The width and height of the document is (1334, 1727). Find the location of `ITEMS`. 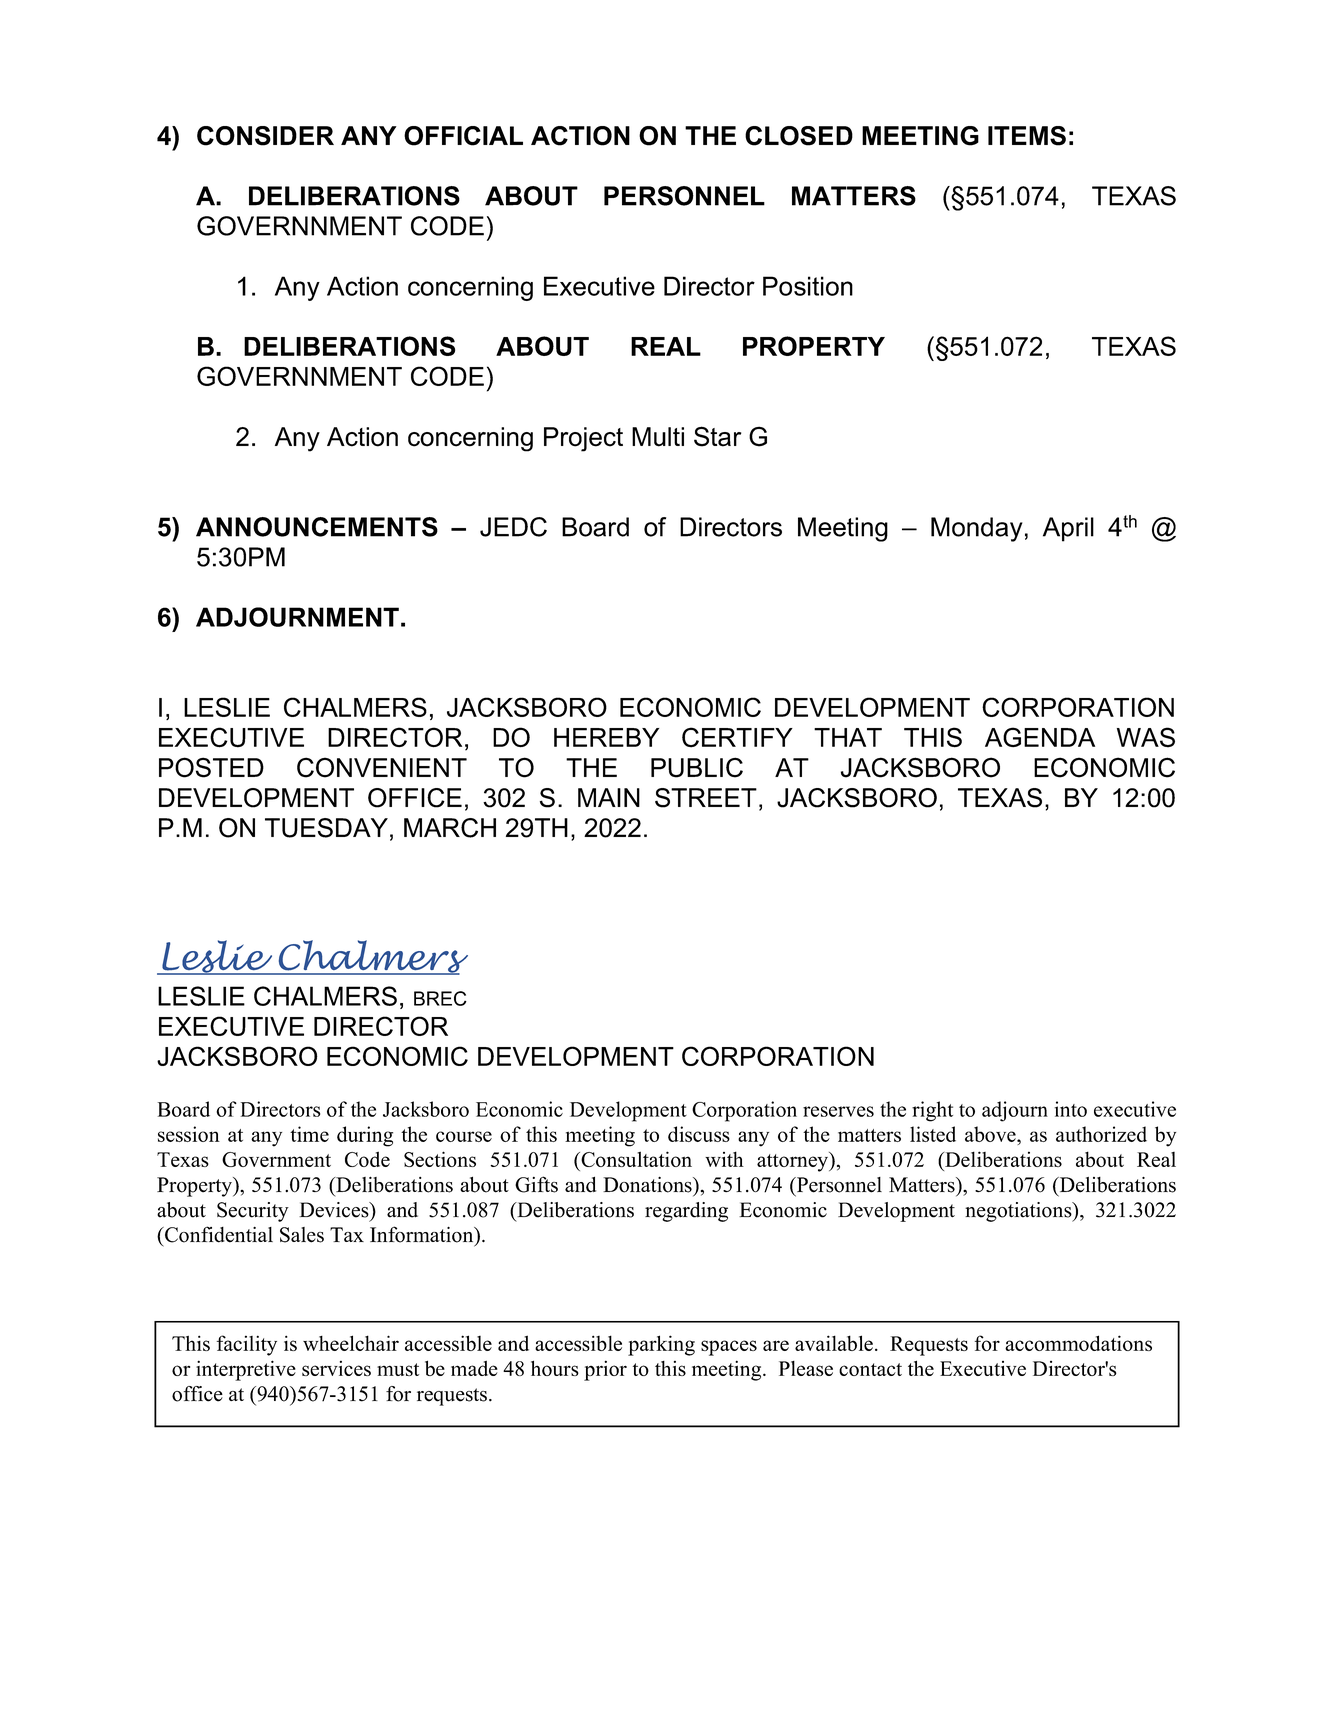

ITEMS is located at coordinates (1027, 136).
